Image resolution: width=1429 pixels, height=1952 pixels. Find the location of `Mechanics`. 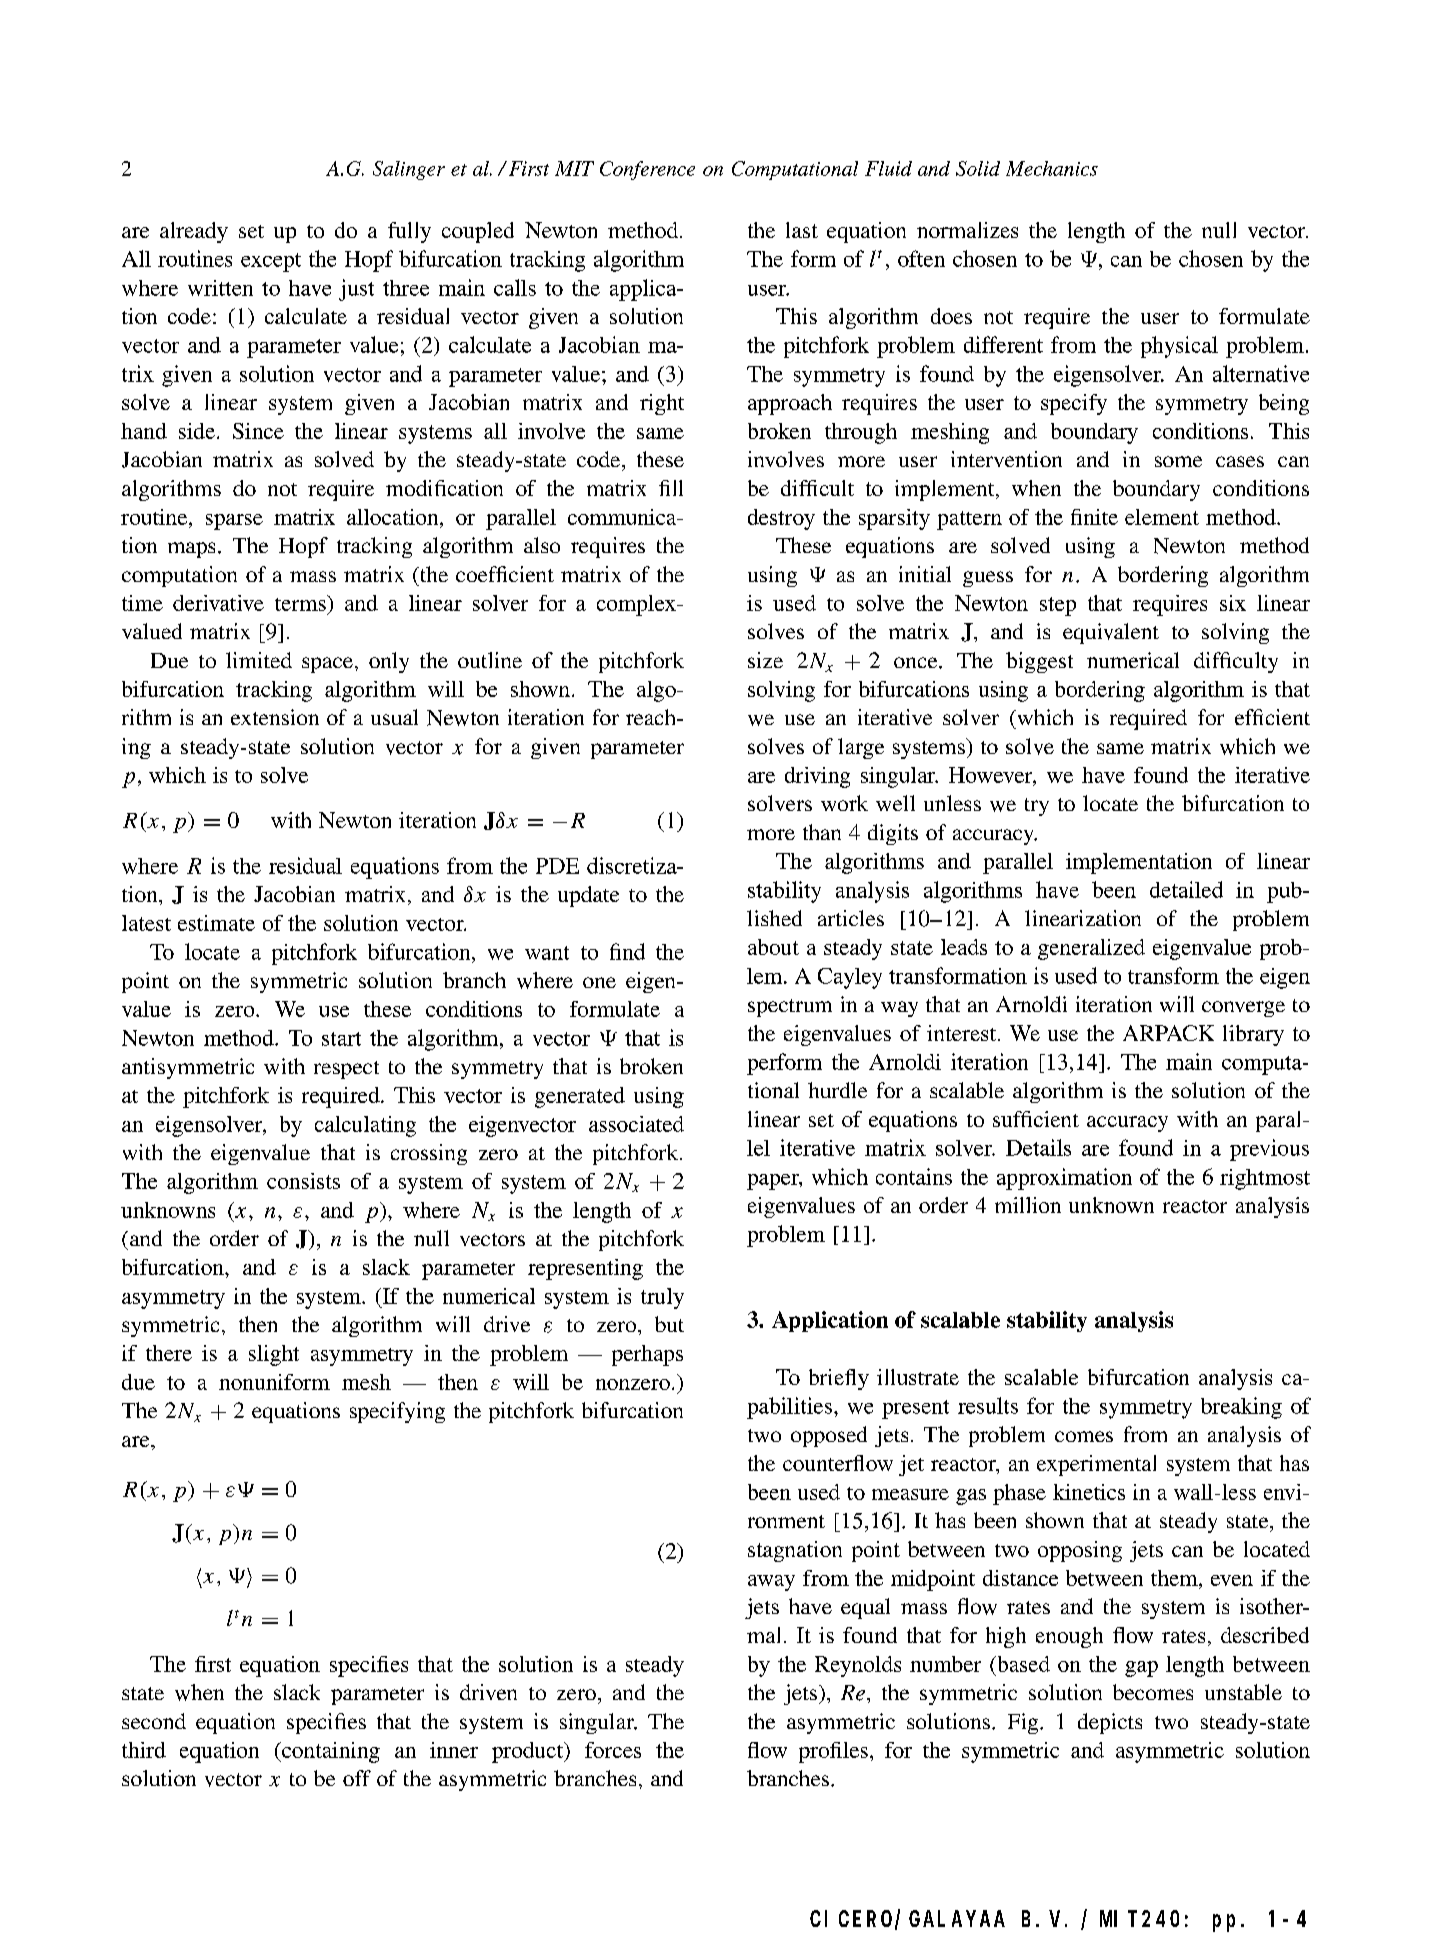

Mechanics is located at coordinates (1052, 168).
